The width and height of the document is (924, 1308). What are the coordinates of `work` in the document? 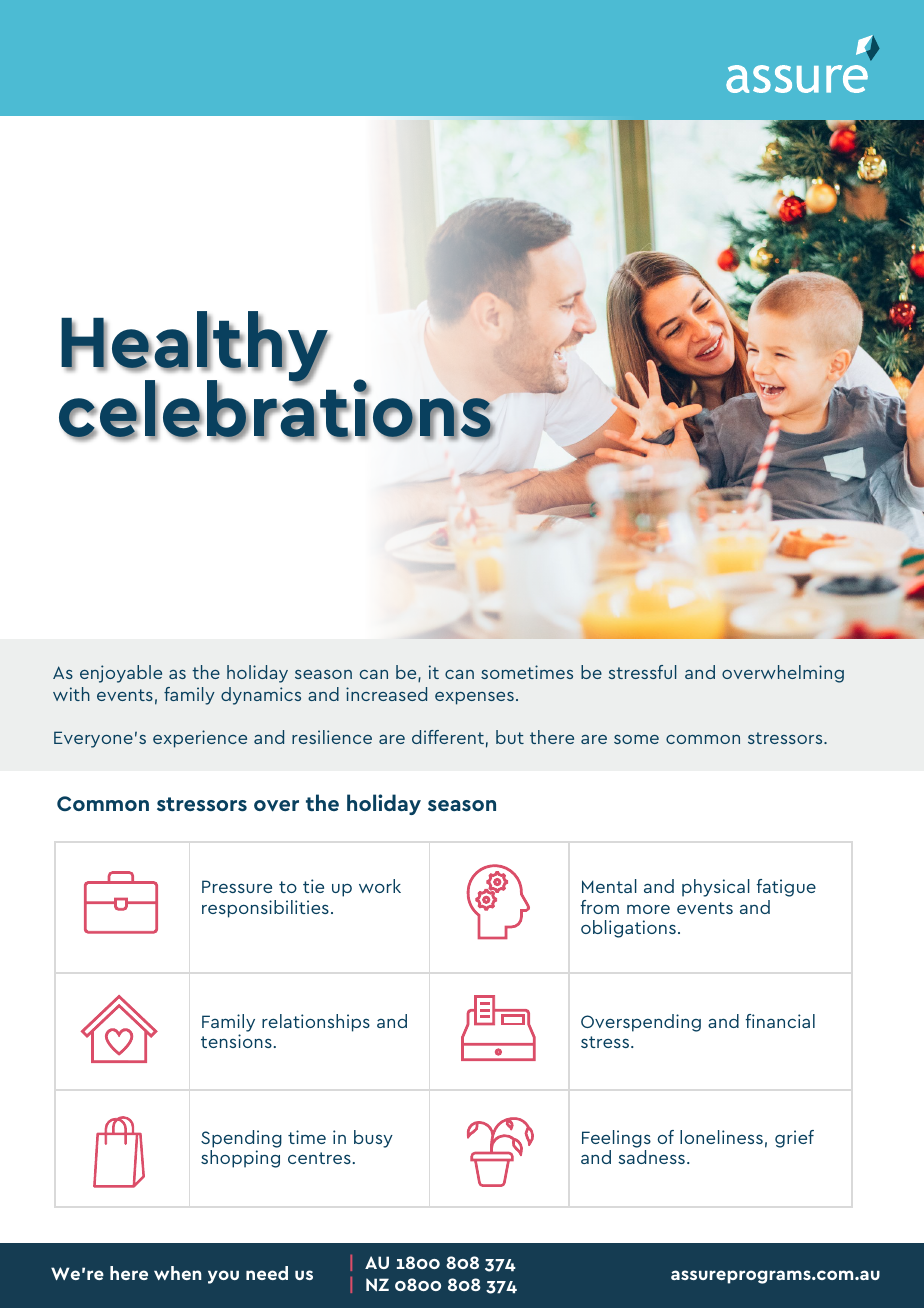 It's located at (380, 886).
